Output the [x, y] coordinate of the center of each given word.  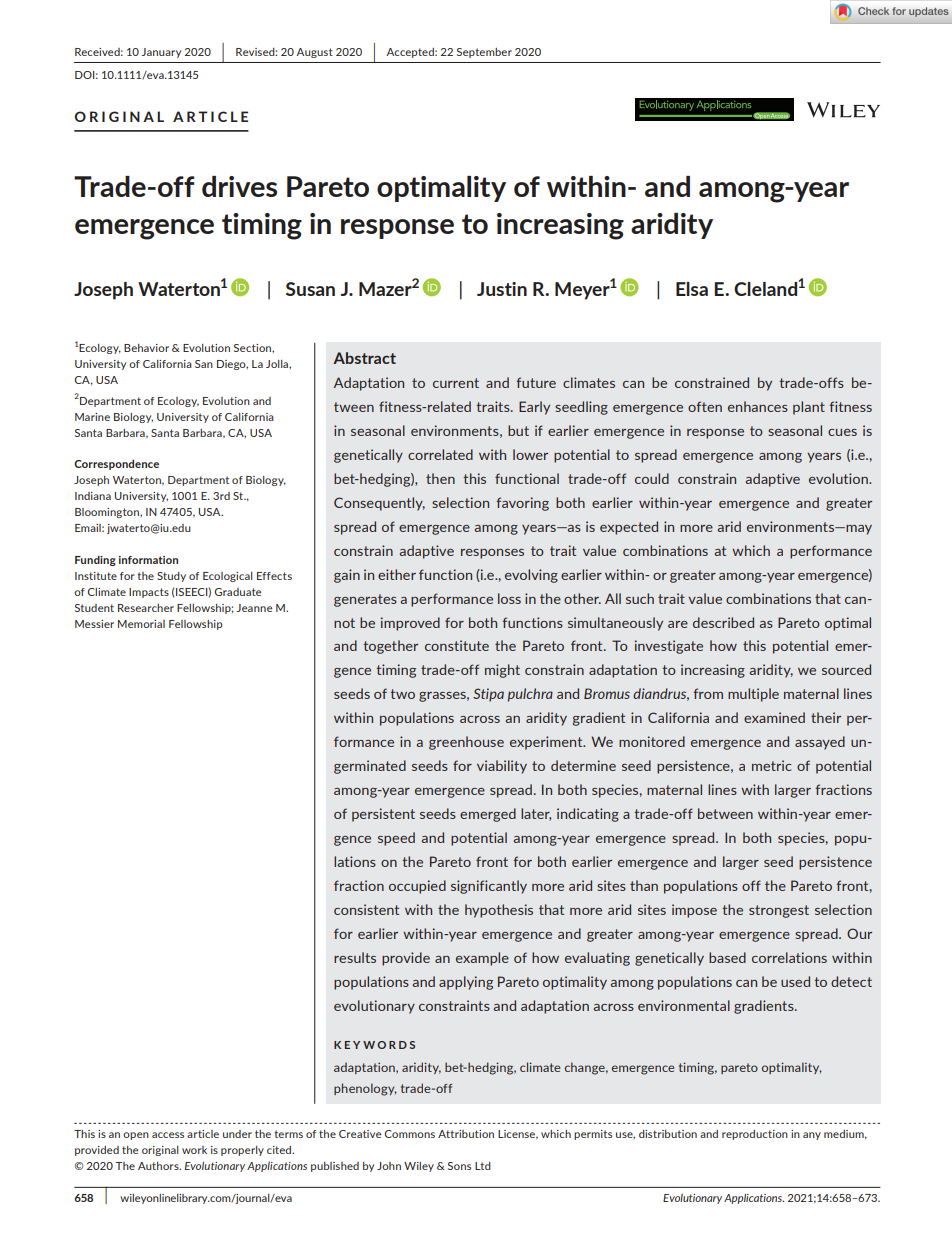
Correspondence [116, 464]
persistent [383, 815]
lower [530, 454]
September [484, 53]
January [161, 53]
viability [502, 767]
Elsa [692, 289]
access [168, 1135]
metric [771, 765]
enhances [758, 406]
